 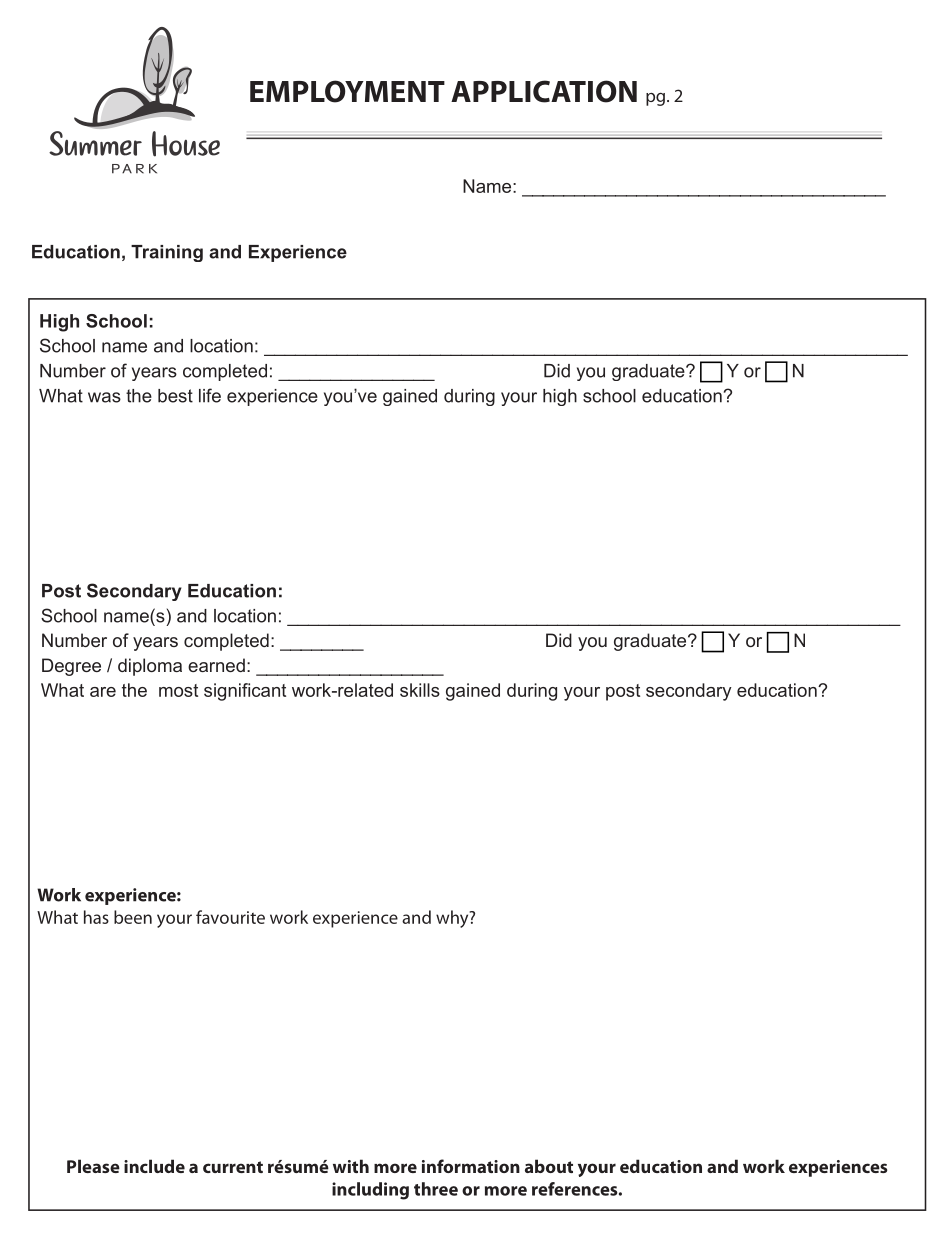 I want to click on skills, so click(x=420, y=690).
